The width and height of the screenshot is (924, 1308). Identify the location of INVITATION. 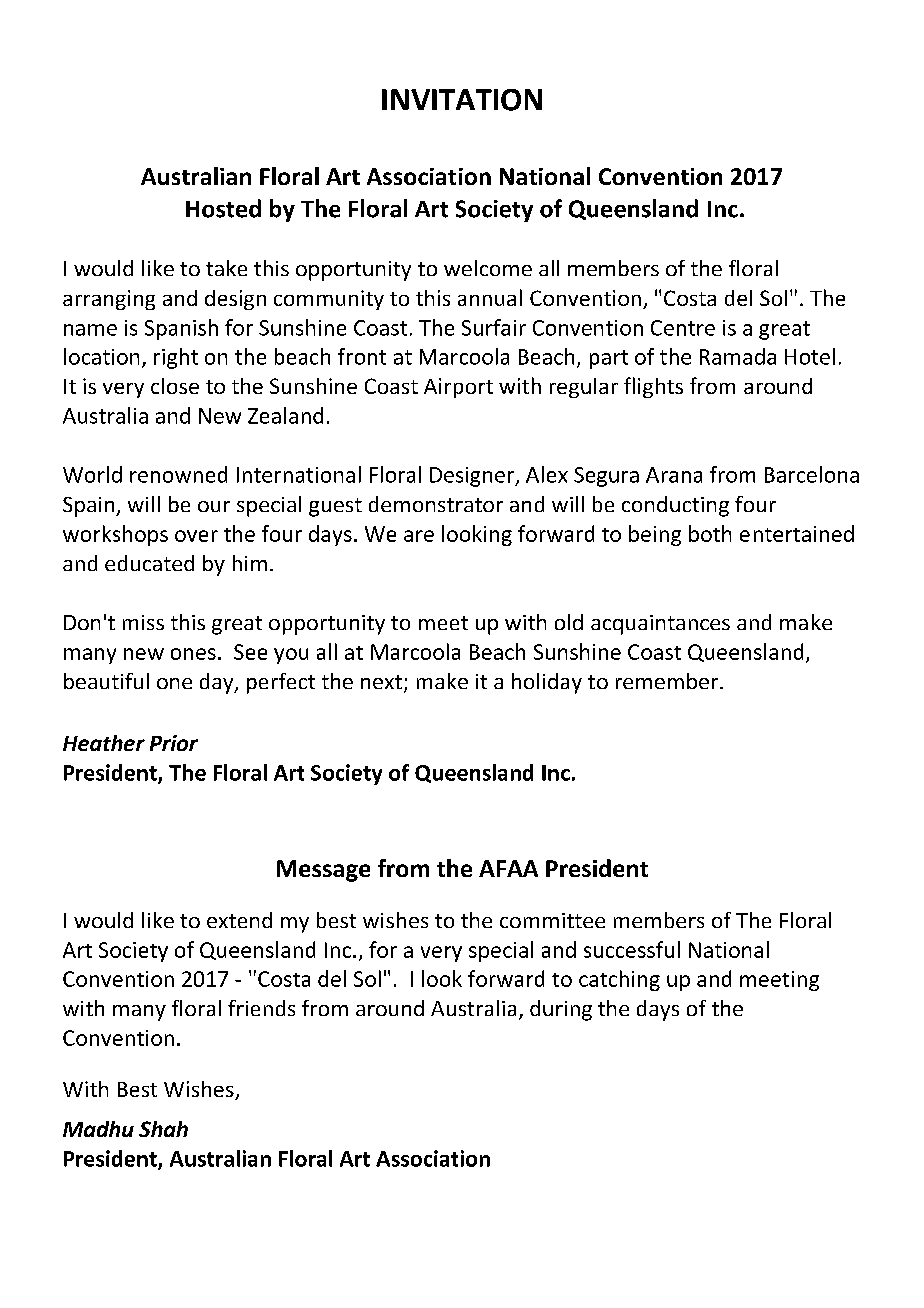
(462, 100).
